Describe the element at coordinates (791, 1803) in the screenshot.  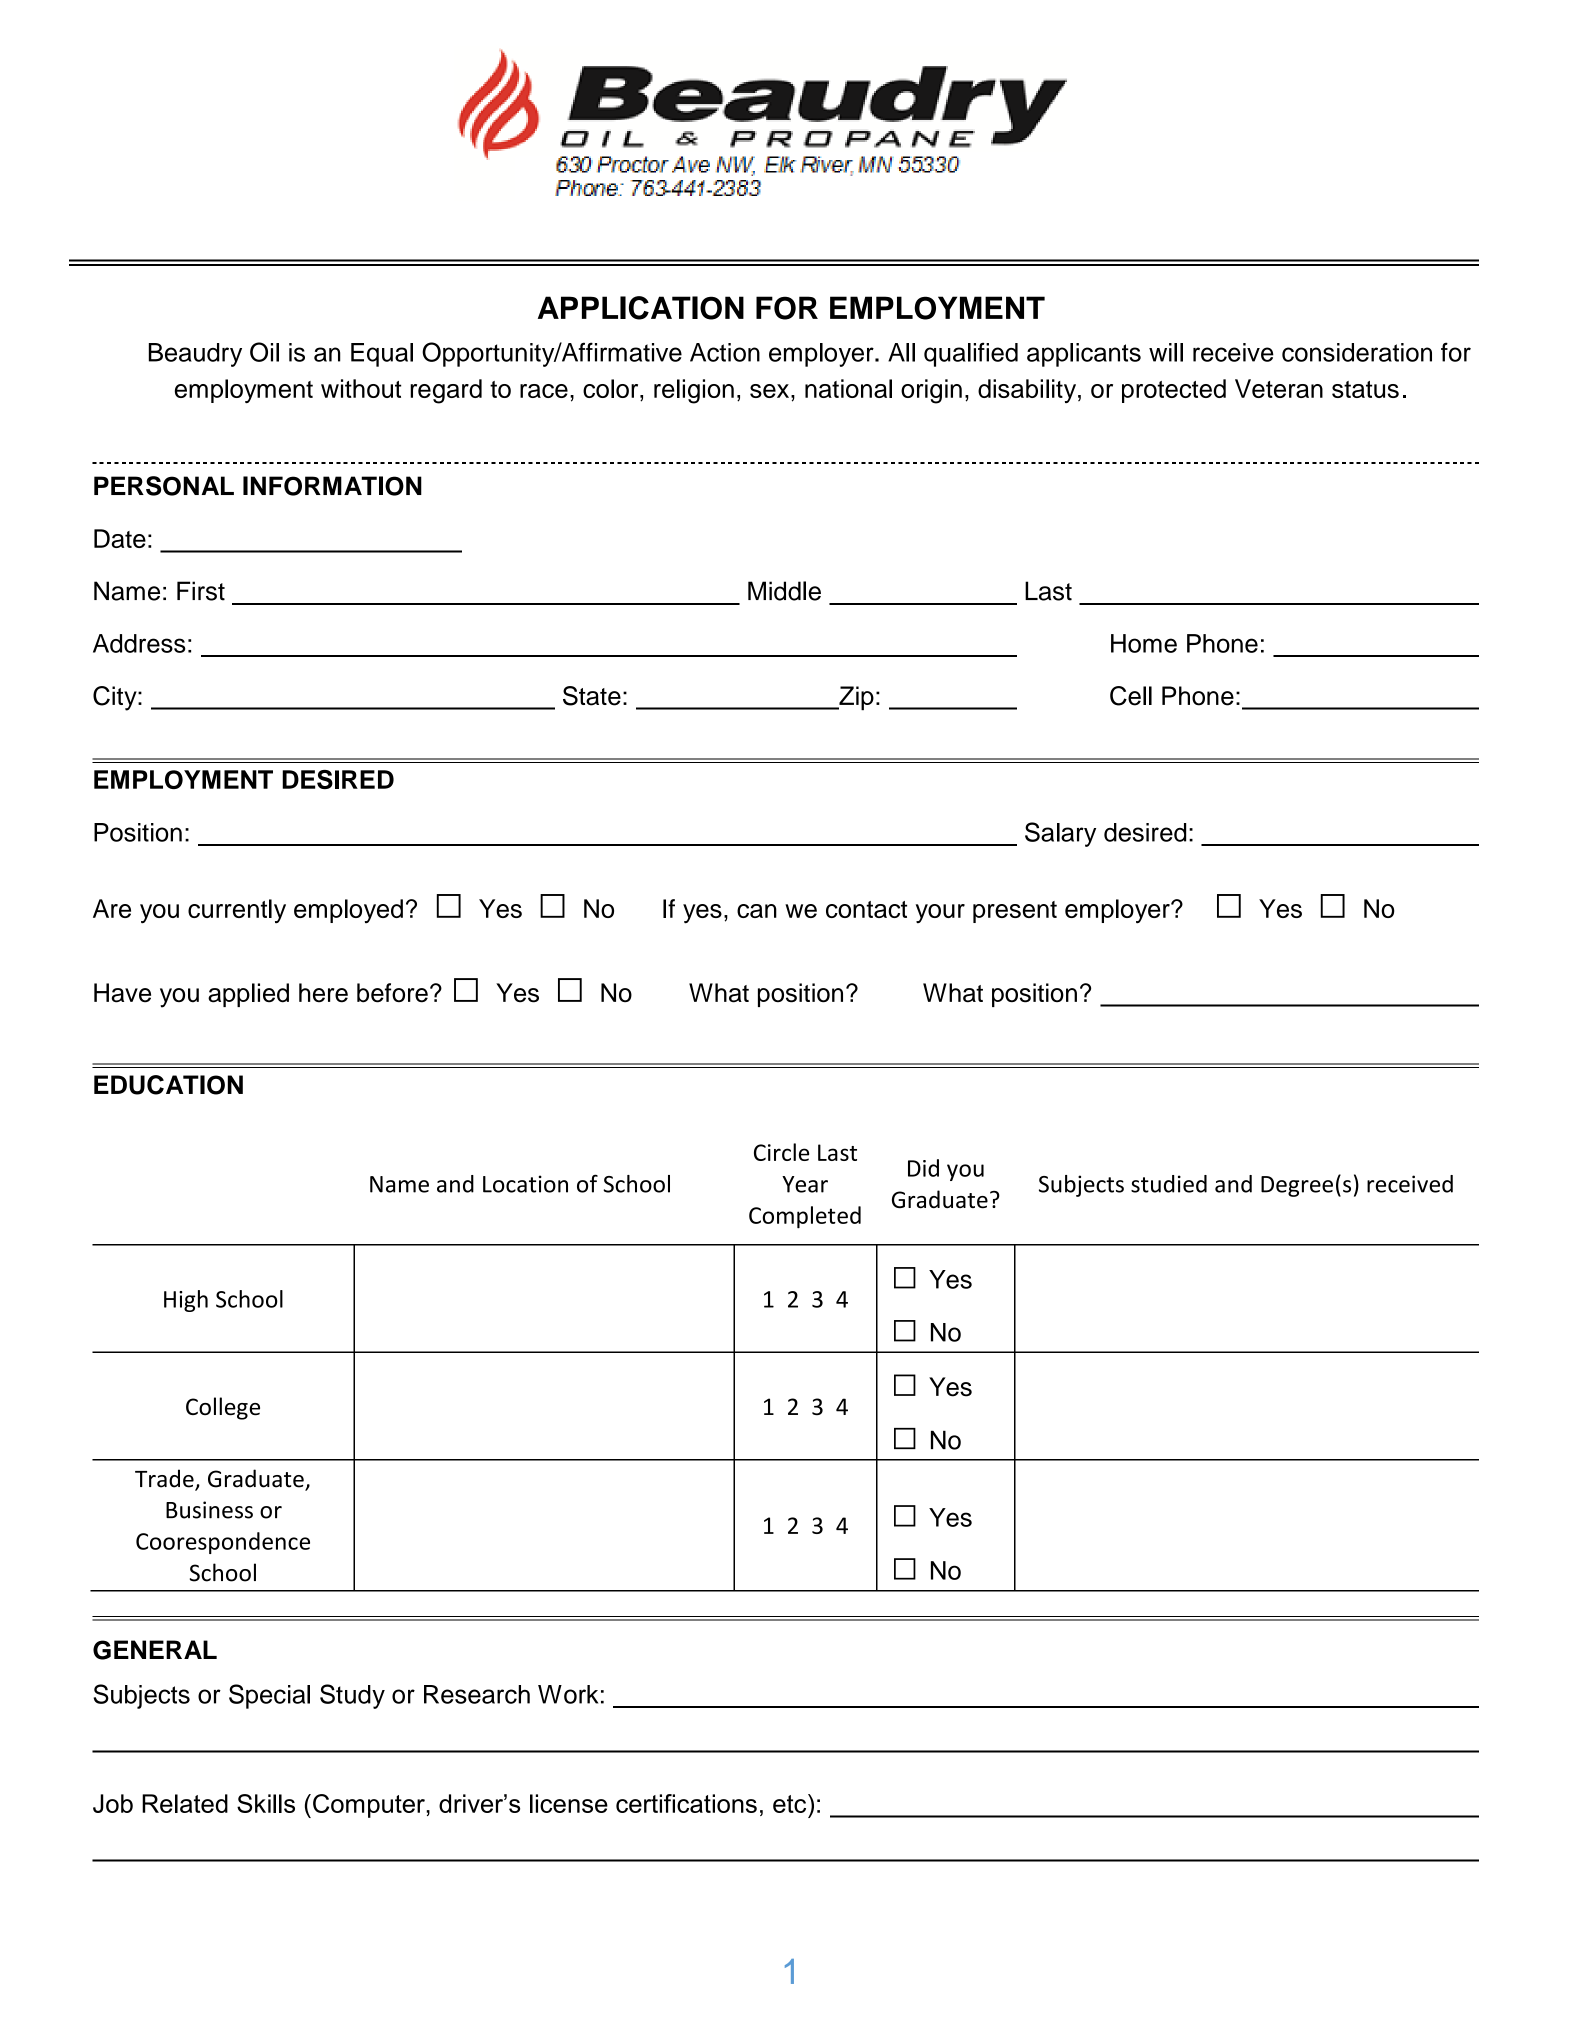
I see `etc` at that location.
